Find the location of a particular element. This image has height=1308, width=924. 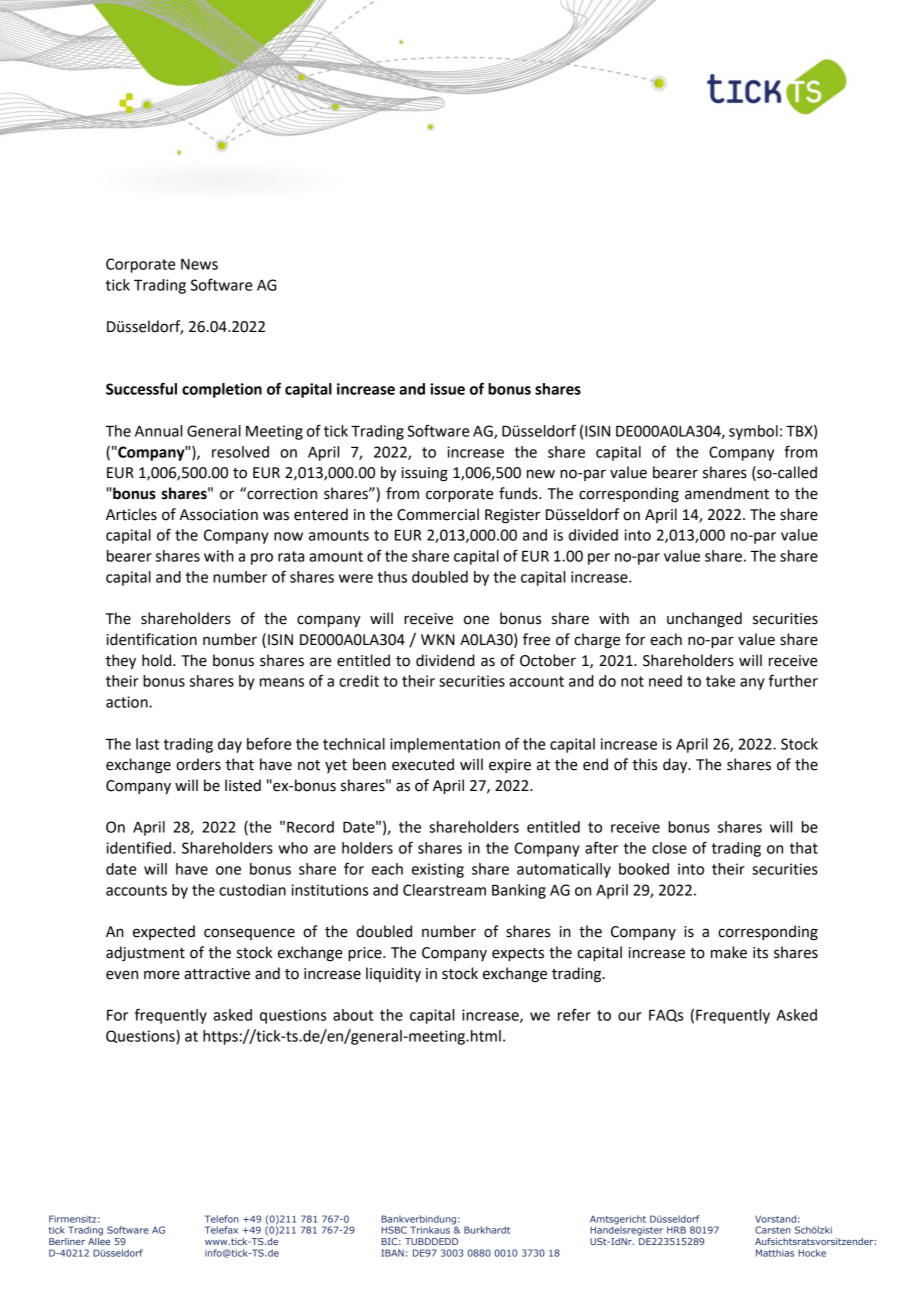

symbol is located at coordinates (753, 432).
